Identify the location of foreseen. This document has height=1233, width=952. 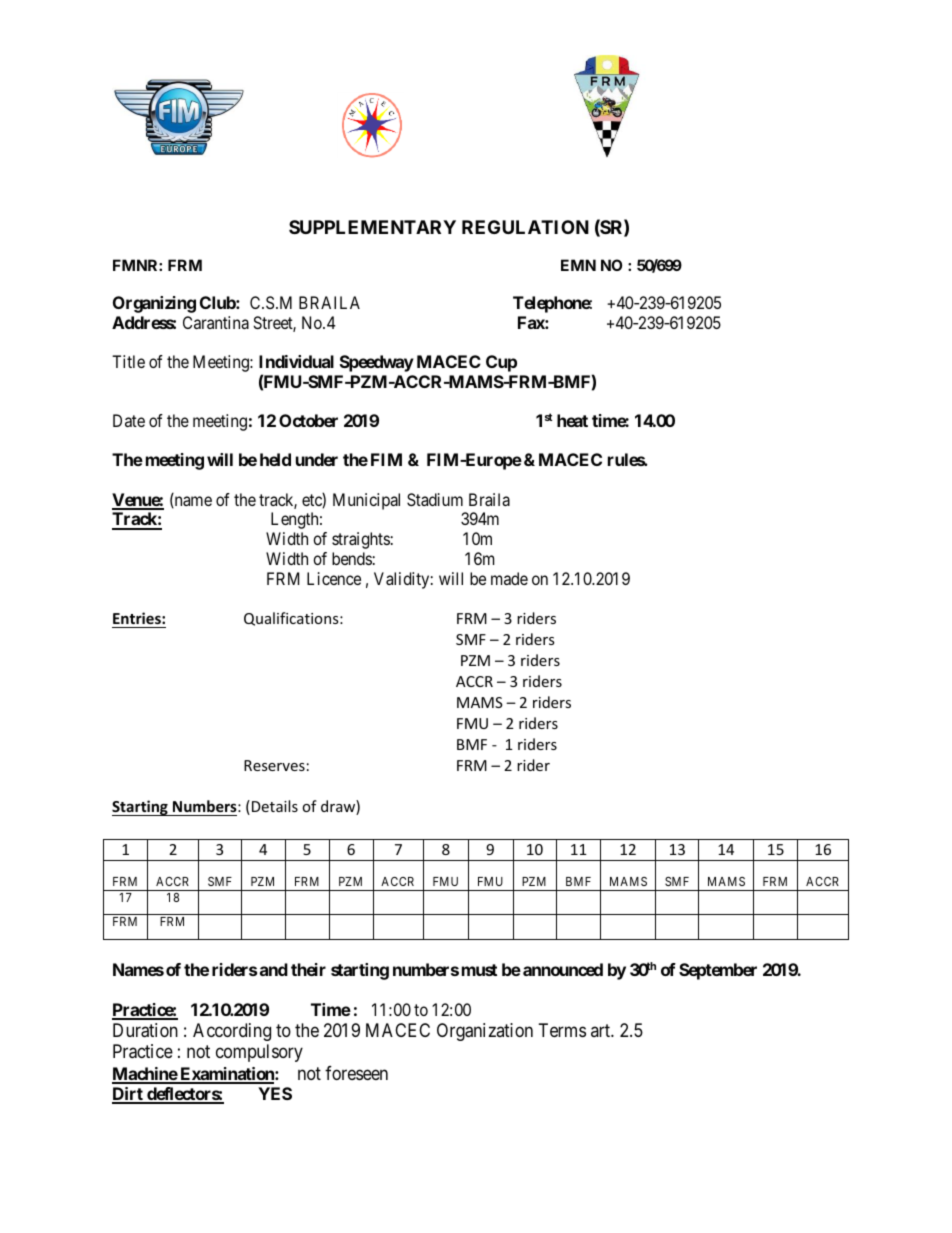
(356, 1073).
